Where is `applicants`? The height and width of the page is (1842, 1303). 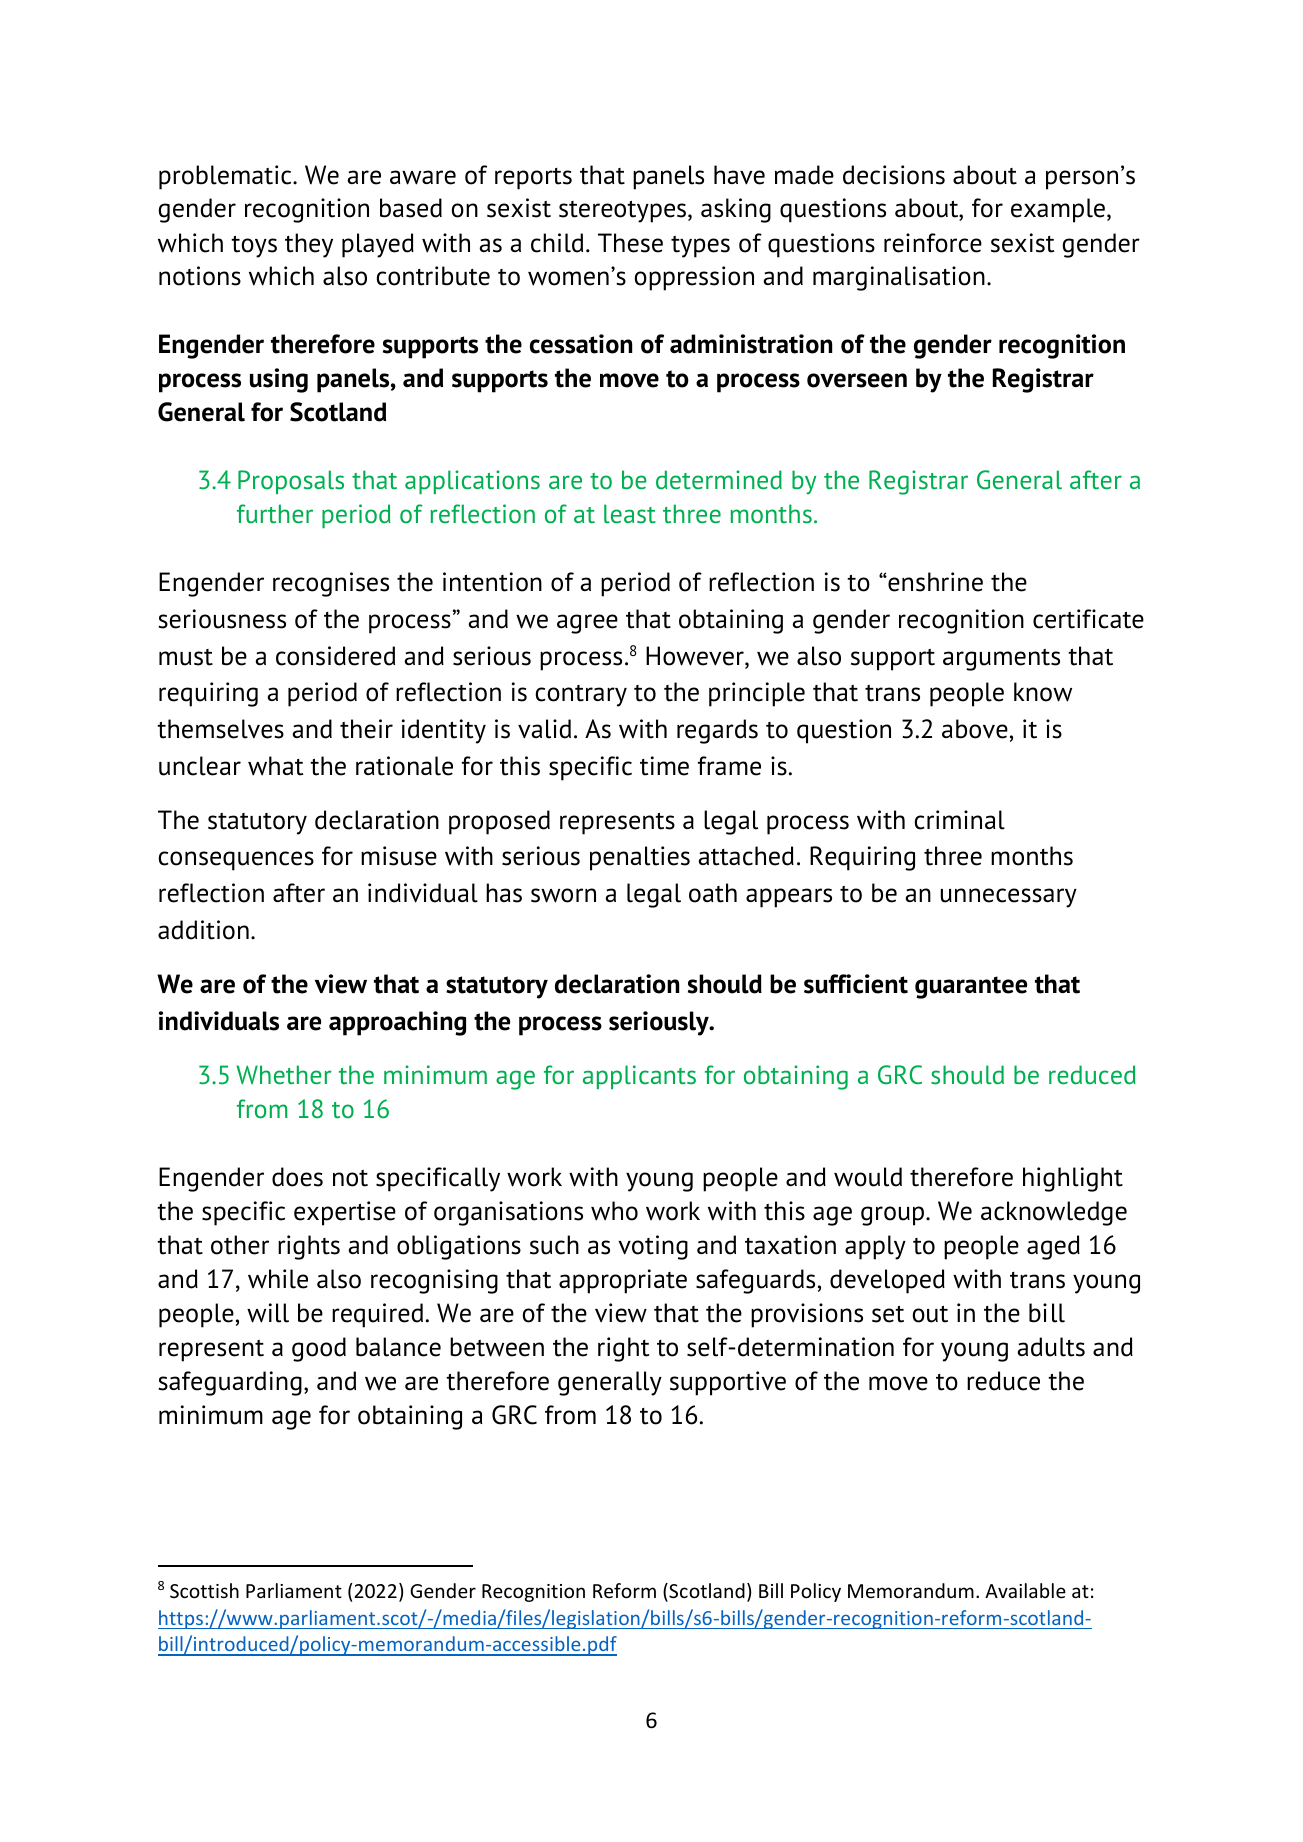 applicants is located at coordinates (639, 1077).
